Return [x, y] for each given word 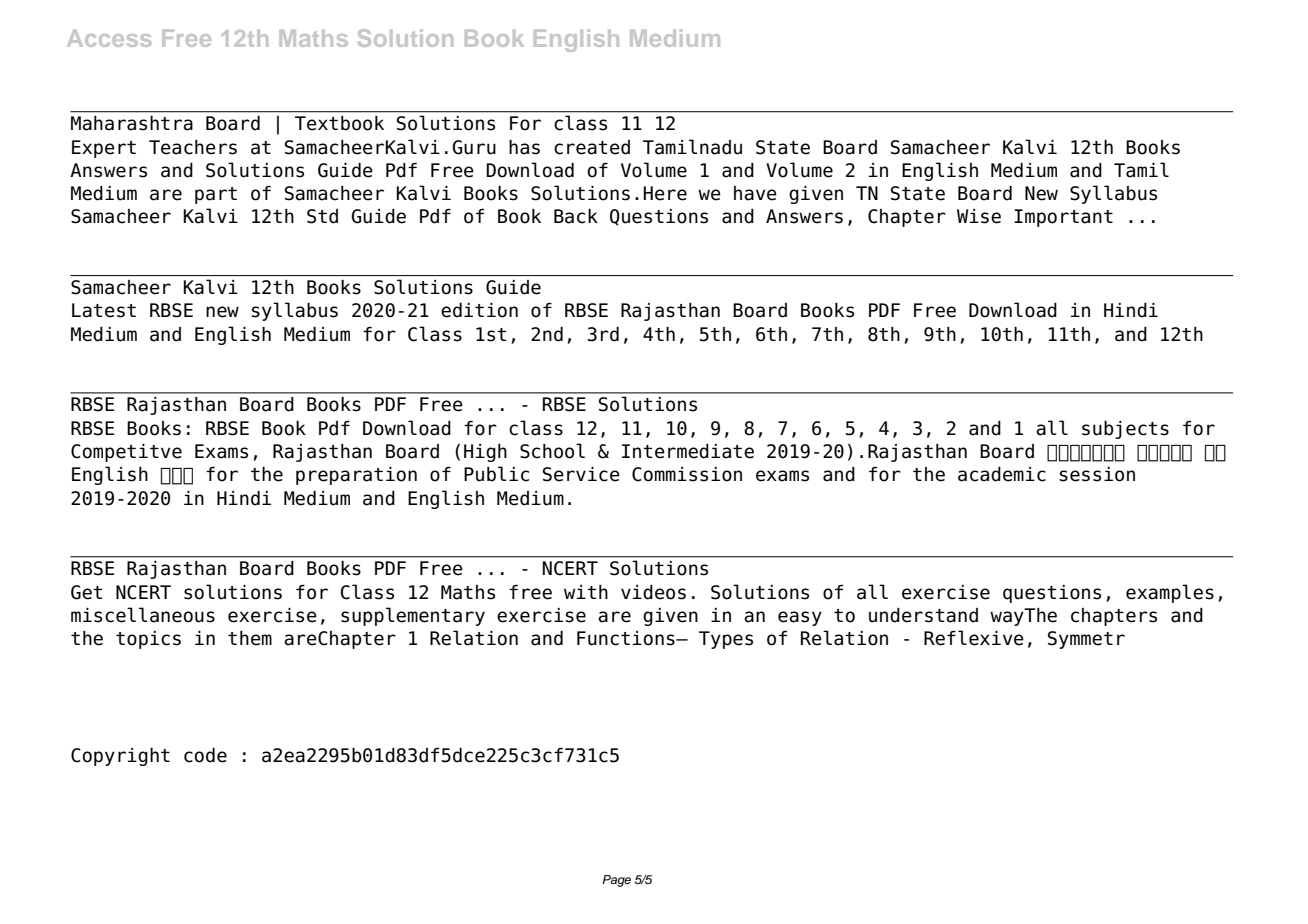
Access [109, 38]
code [205, 755]
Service [581, 474]
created [592, 147]
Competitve [126, 453]
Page [616, 881]
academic [1002, 474]
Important [1063, 218]
